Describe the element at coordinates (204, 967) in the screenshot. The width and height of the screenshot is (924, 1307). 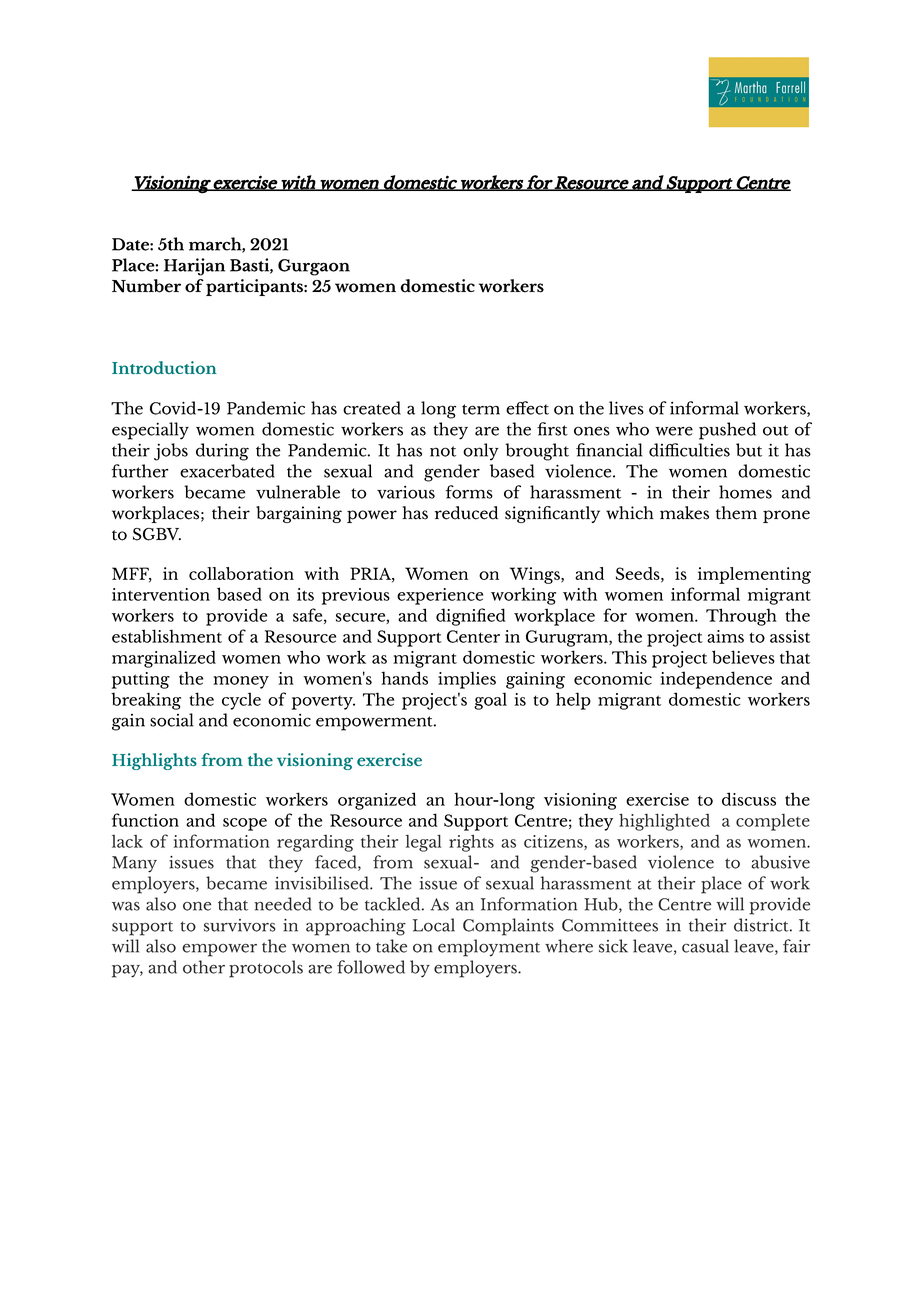
I see `other` at that location.
